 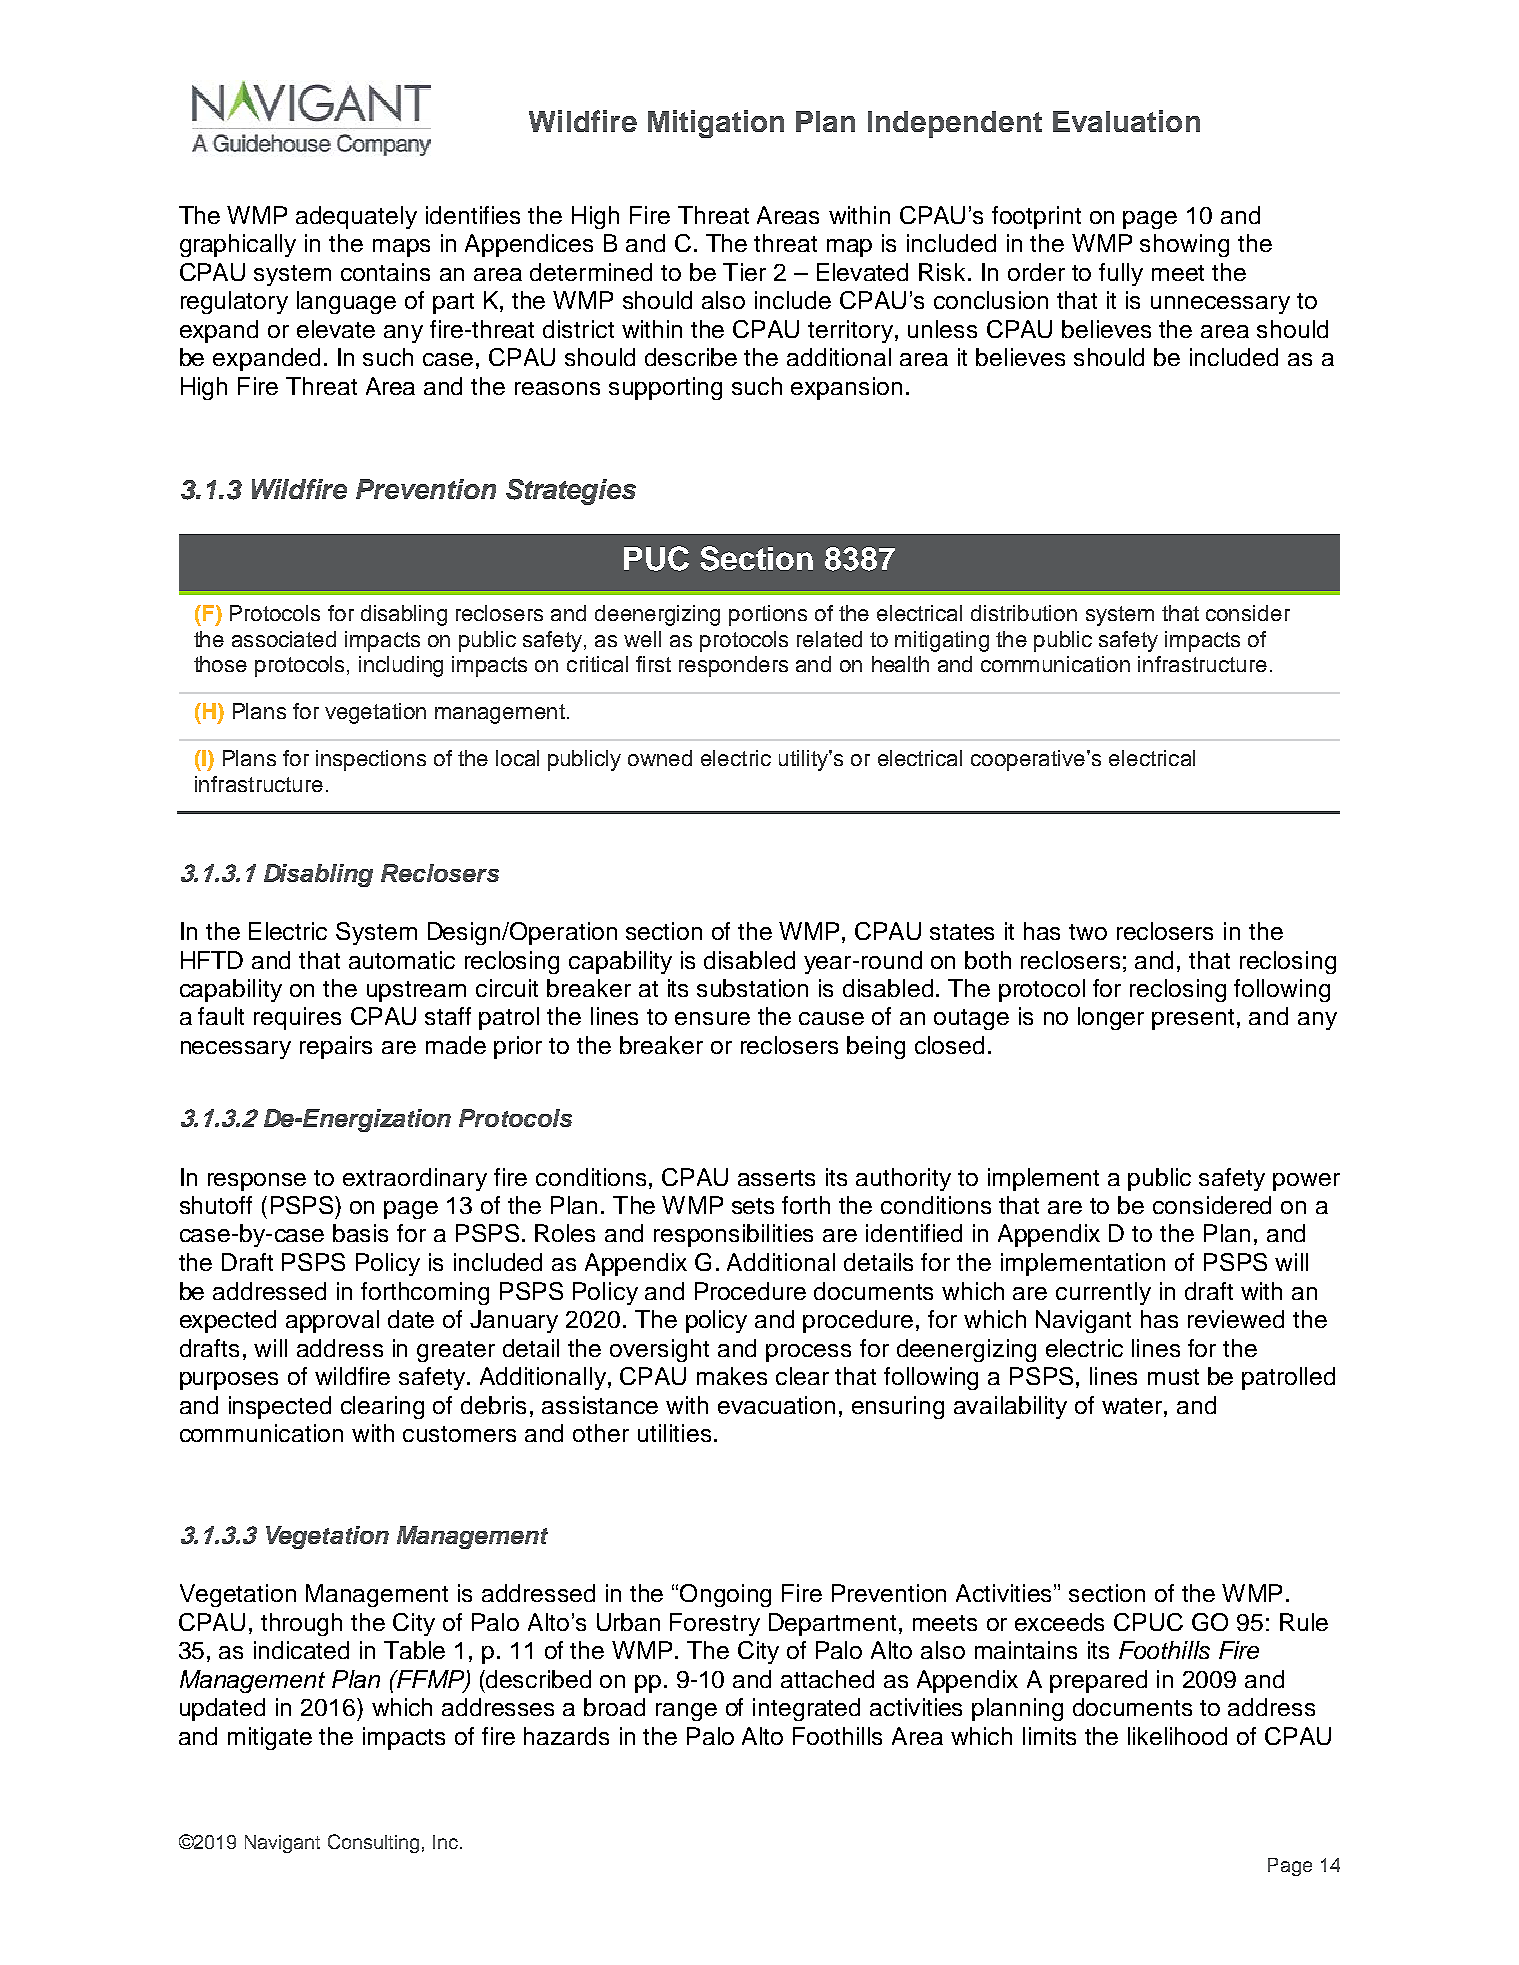 I want to click on integrated, so click(x=806, y=1709).
